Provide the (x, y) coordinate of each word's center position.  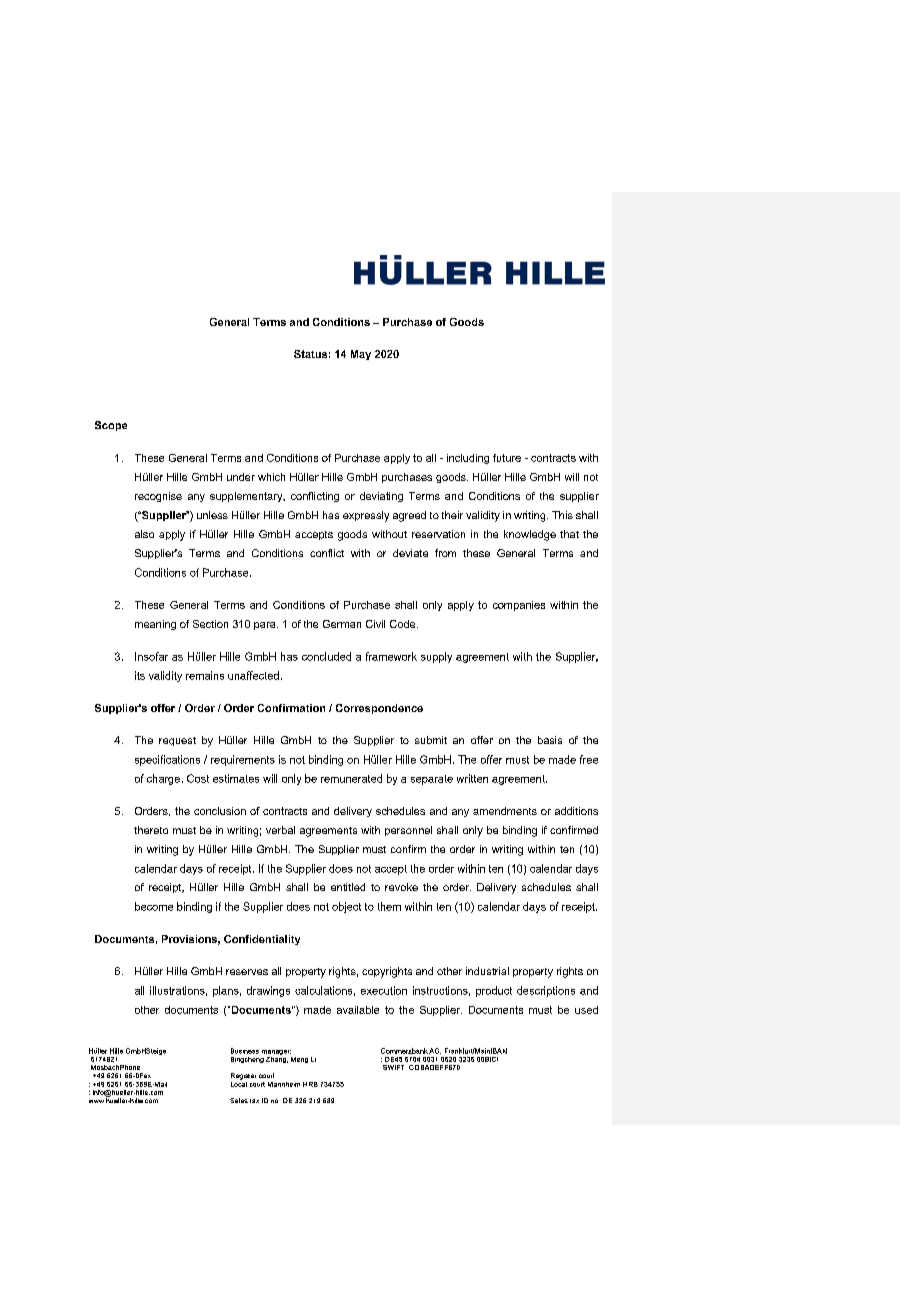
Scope (111, 426)
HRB (310, 1084)
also (144, 534)
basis (550, 740)
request (177, 741)
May (361, 355)
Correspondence (379, 709)
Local (239, 1083)
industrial (487, 971)
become (154, 906)
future (507, 458)
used (586, 1010)
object (346, 907)
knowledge (530, 535)
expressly (366, 516)
